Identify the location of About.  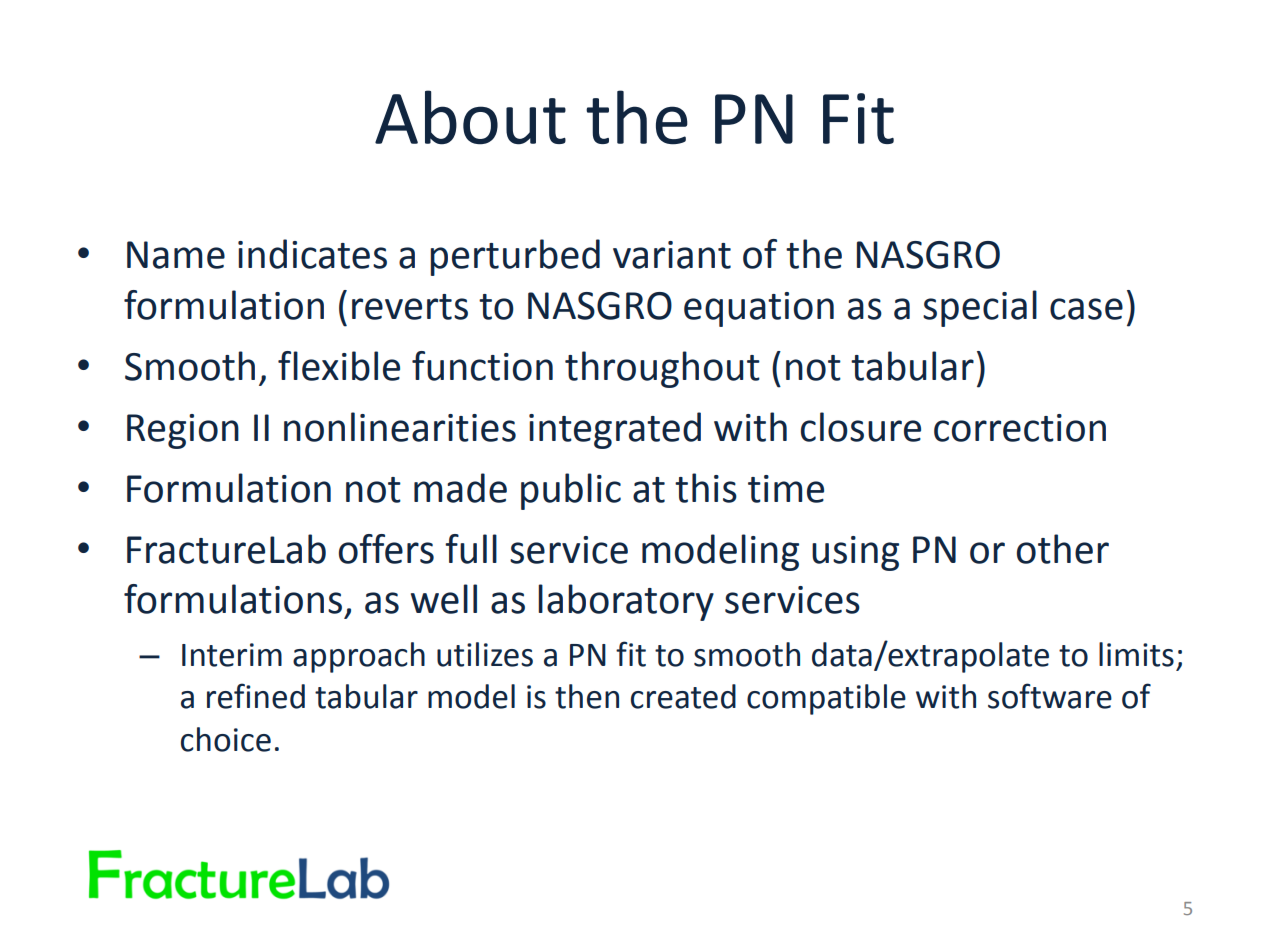
(470, 117).
